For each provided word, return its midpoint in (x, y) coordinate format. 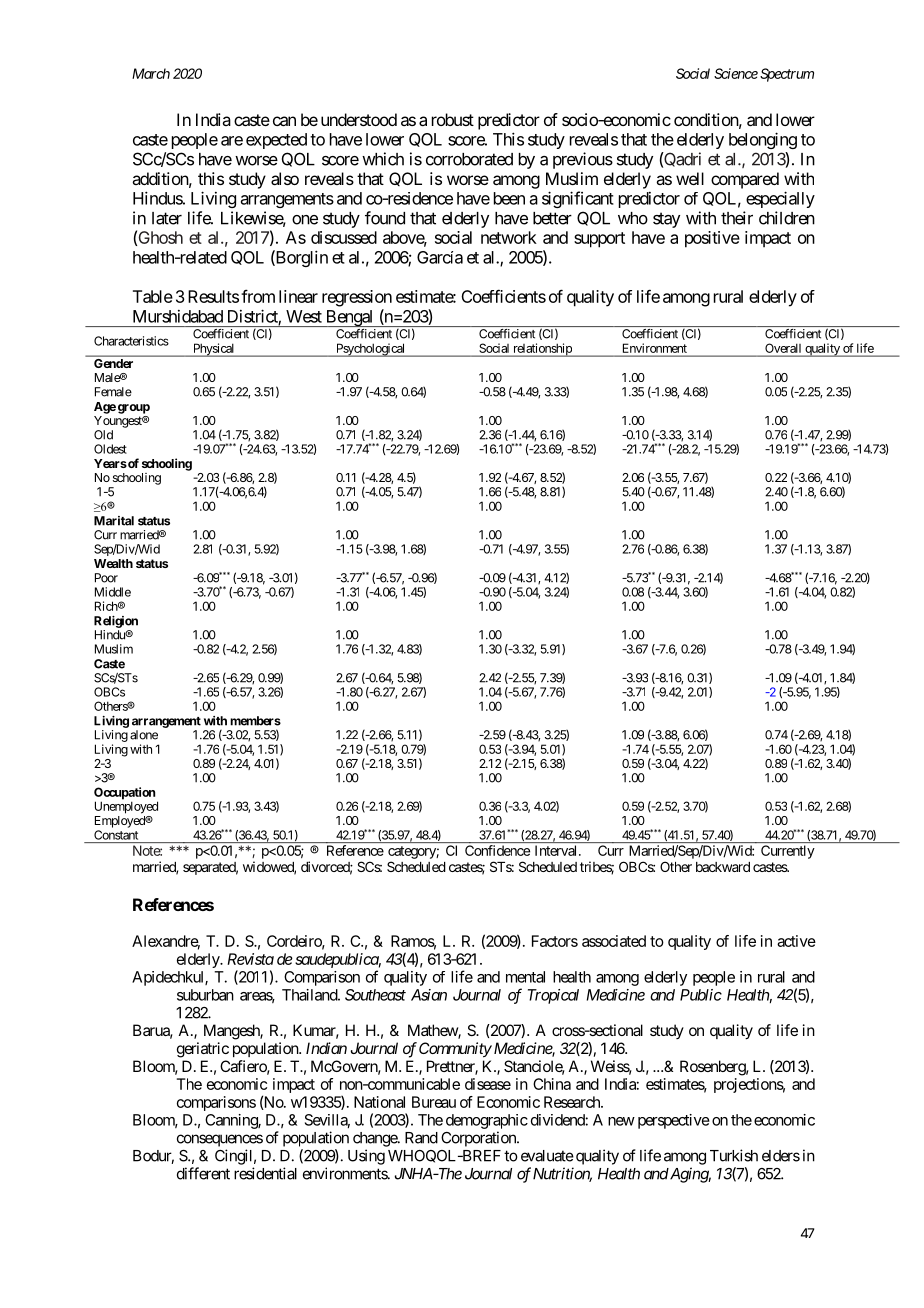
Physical (214, 350)
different (203, 1173)
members (255, 721)
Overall (783, 348)
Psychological (371, 350)
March (151, 73)
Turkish (734, 1155)
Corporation (479, 1139)
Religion (116, 622)
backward (723, 867)
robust (453, 119)
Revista (250, 959)
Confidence (497, 850)
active (796, 941)
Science (736, 73)
